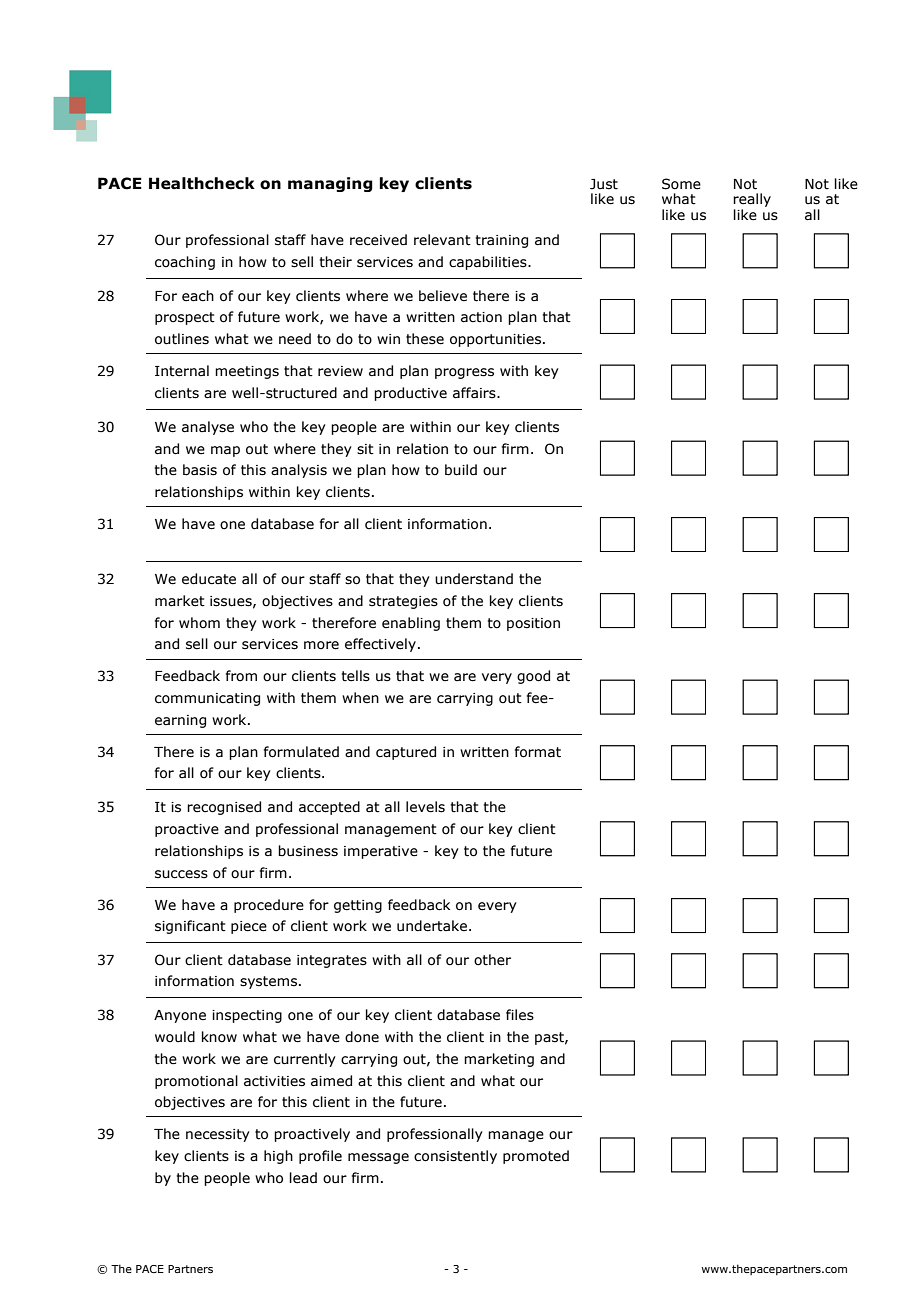  What do you see at coordinates (681, 184) in the image?
I see `Some` at bounding box center [681, 184].
